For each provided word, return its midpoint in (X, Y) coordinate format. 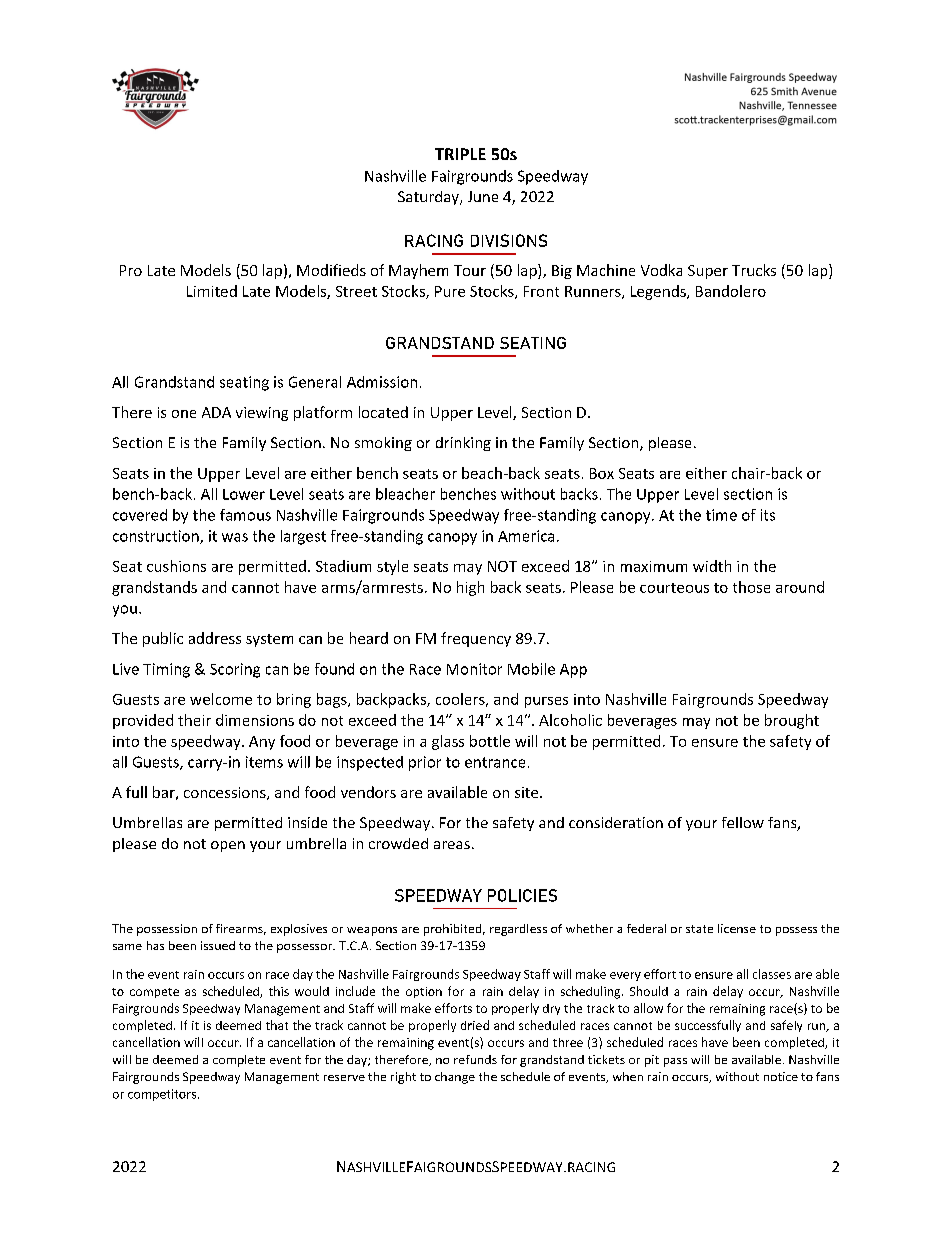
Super (708, 272)
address (215, 638)
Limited (212, 291)
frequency (476, 639)
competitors (163, 1095)
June (483, 196)
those (751, 587)
